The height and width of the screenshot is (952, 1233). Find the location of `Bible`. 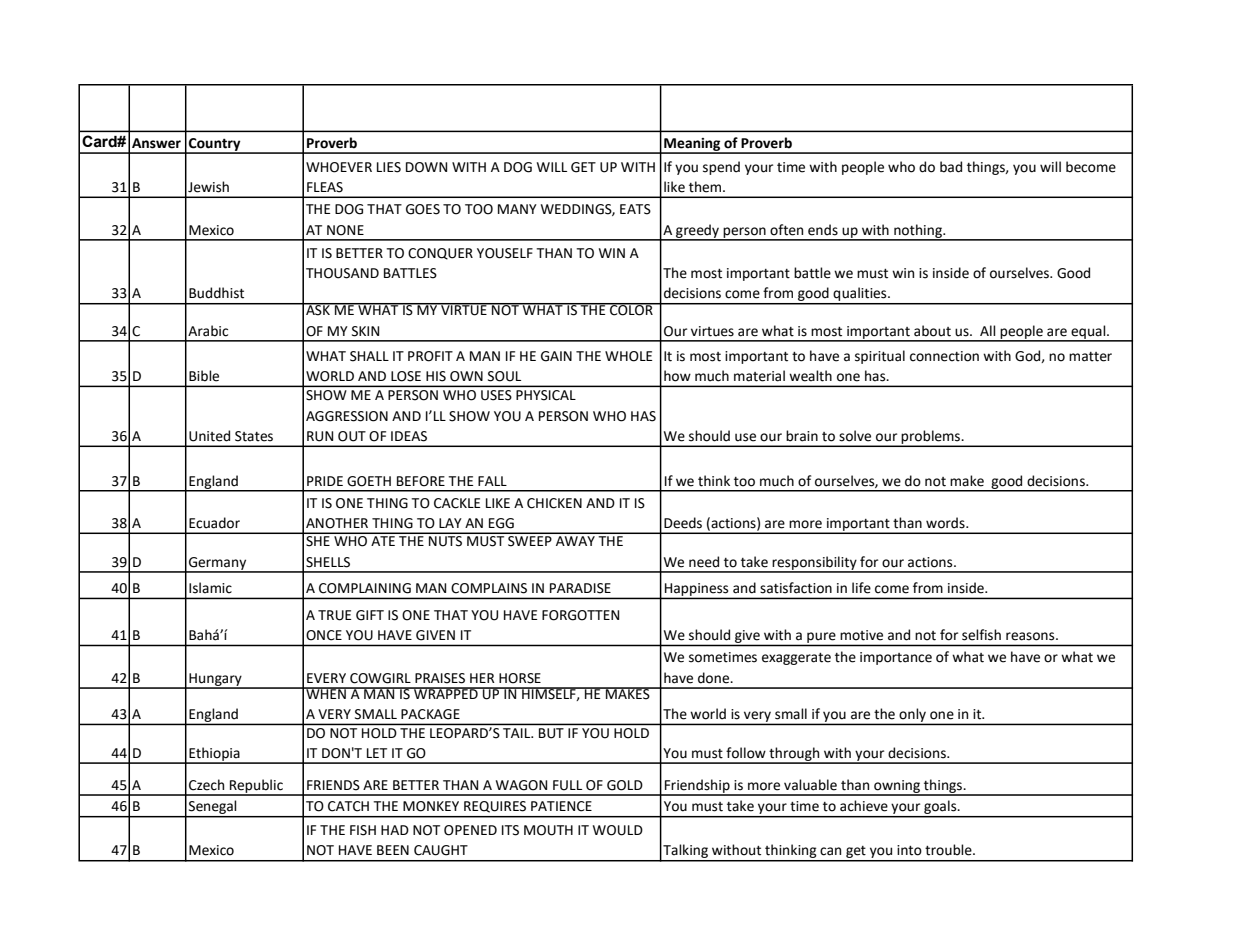

Bible is located at coordinates (204, 376).
